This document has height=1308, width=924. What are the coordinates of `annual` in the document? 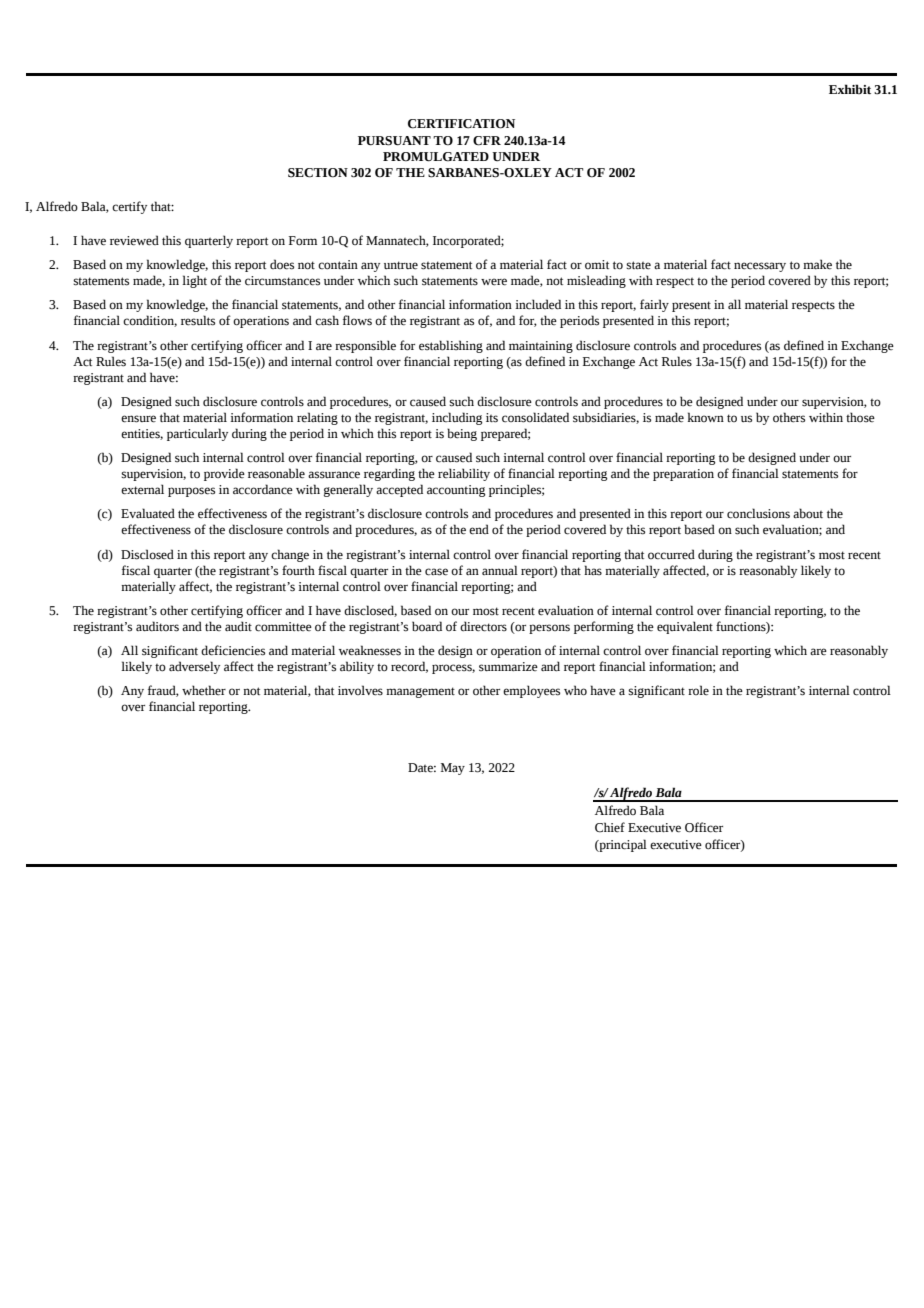 It's located at (500, 570).
